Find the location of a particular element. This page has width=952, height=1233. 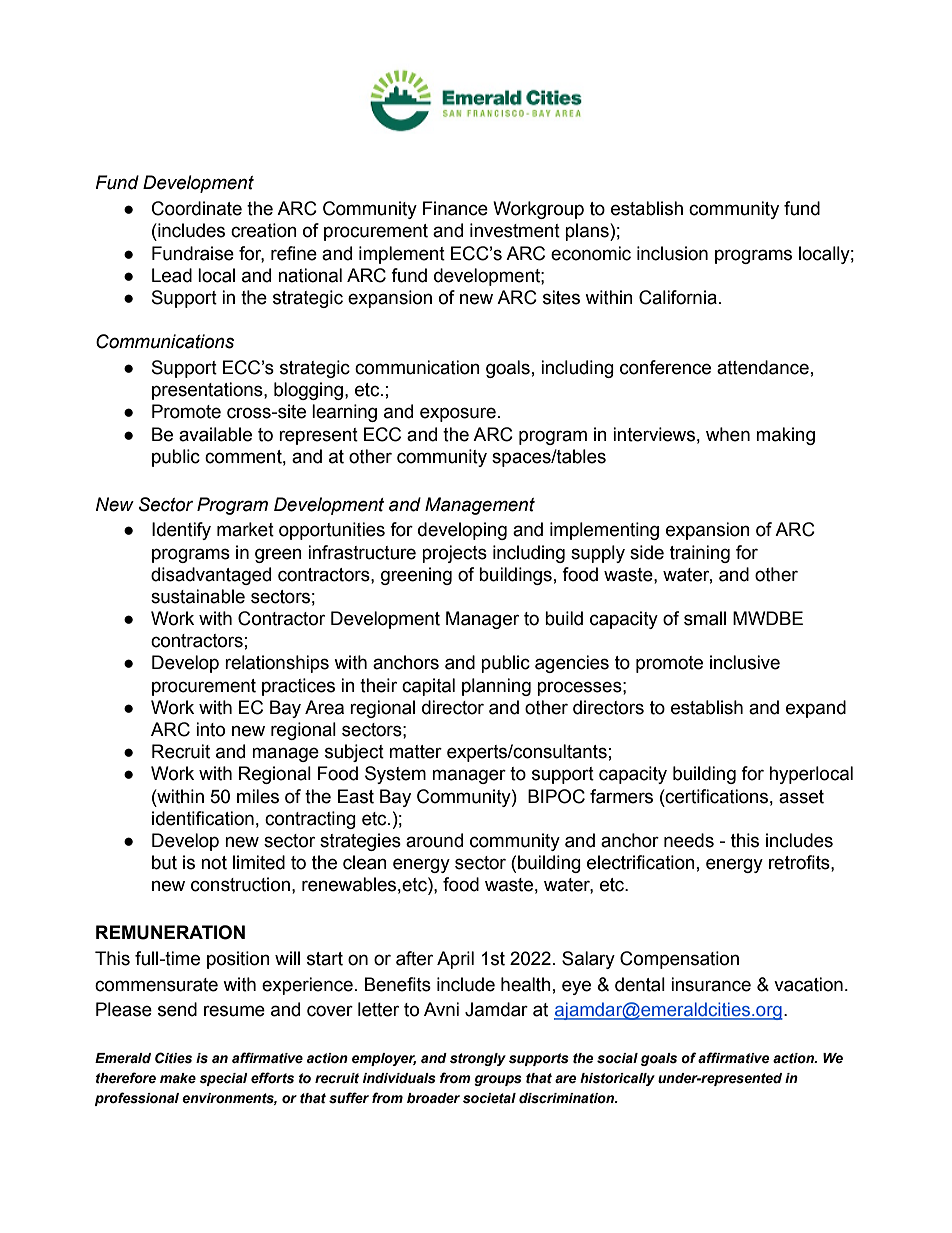

projects is located at coordinates (454, 554).
